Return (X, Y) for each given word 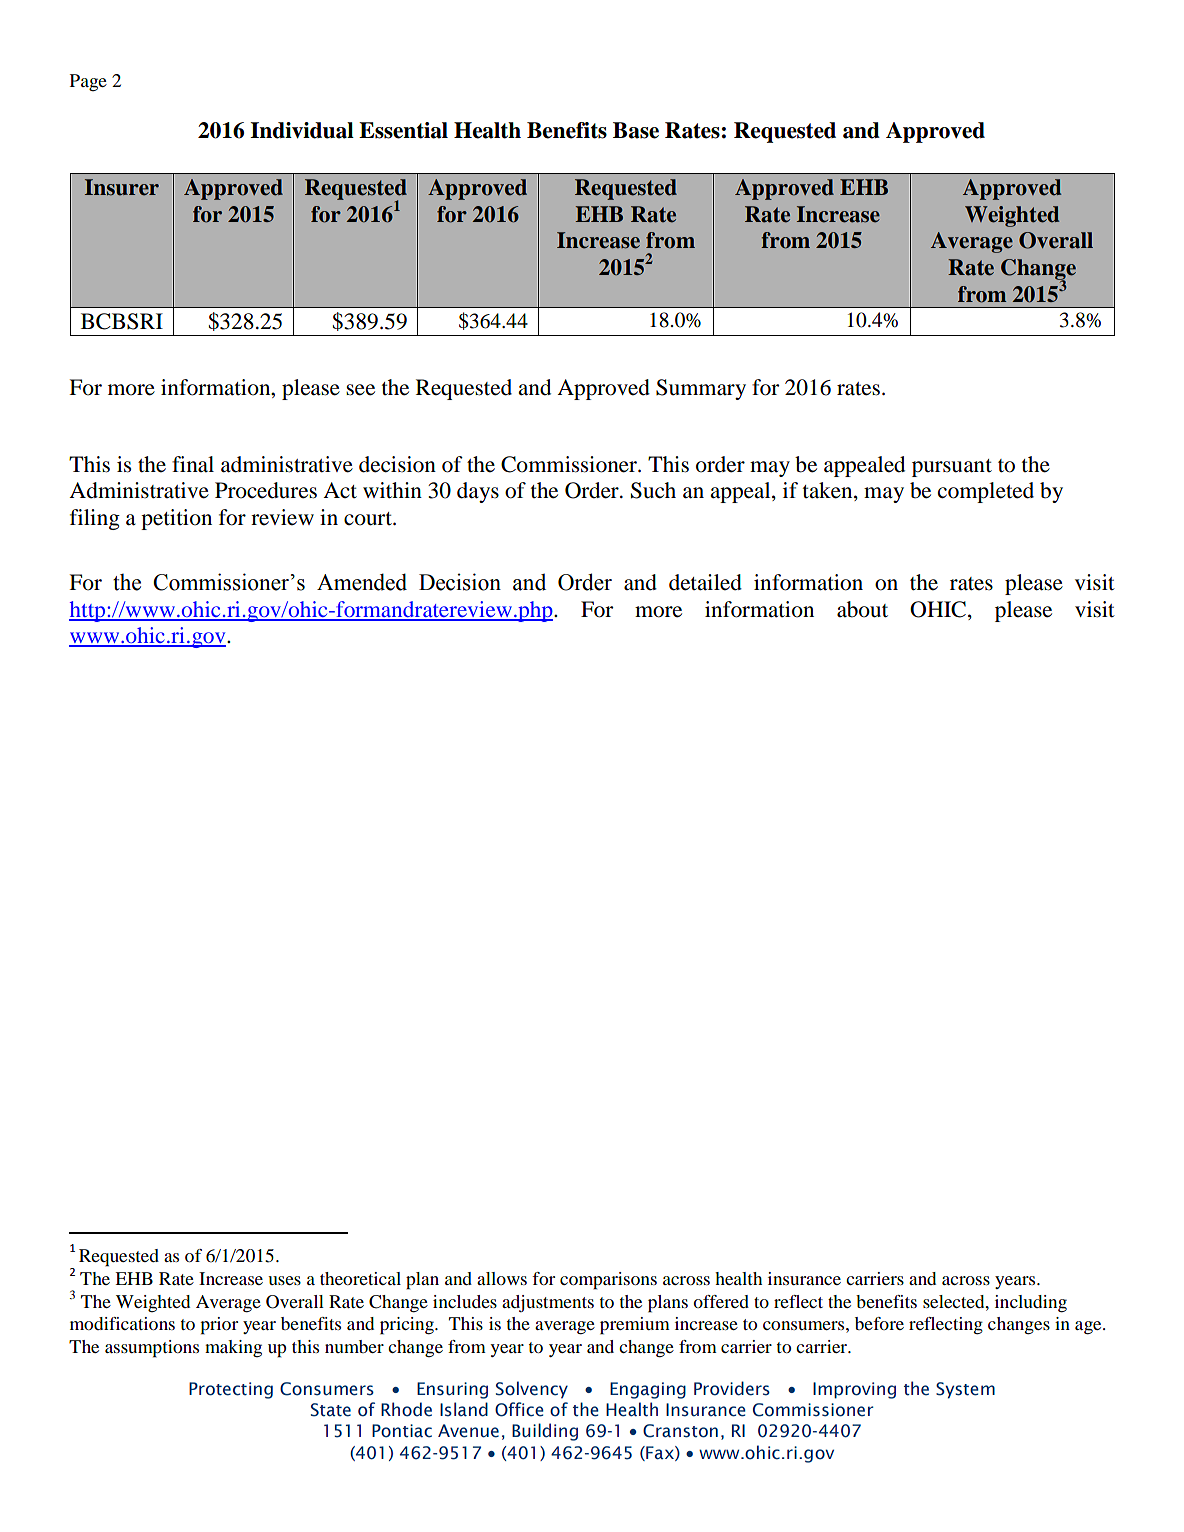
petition (176, 519)
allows (502, 1278)
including (1031, 1304)
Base (636, 130)
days (478, 492)
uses (284, 1280)
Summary (701, 389)
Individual (302, 130)
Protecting (231, 1390)
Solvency (532, 1390)
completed (986, 492)
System (965, 1390)
